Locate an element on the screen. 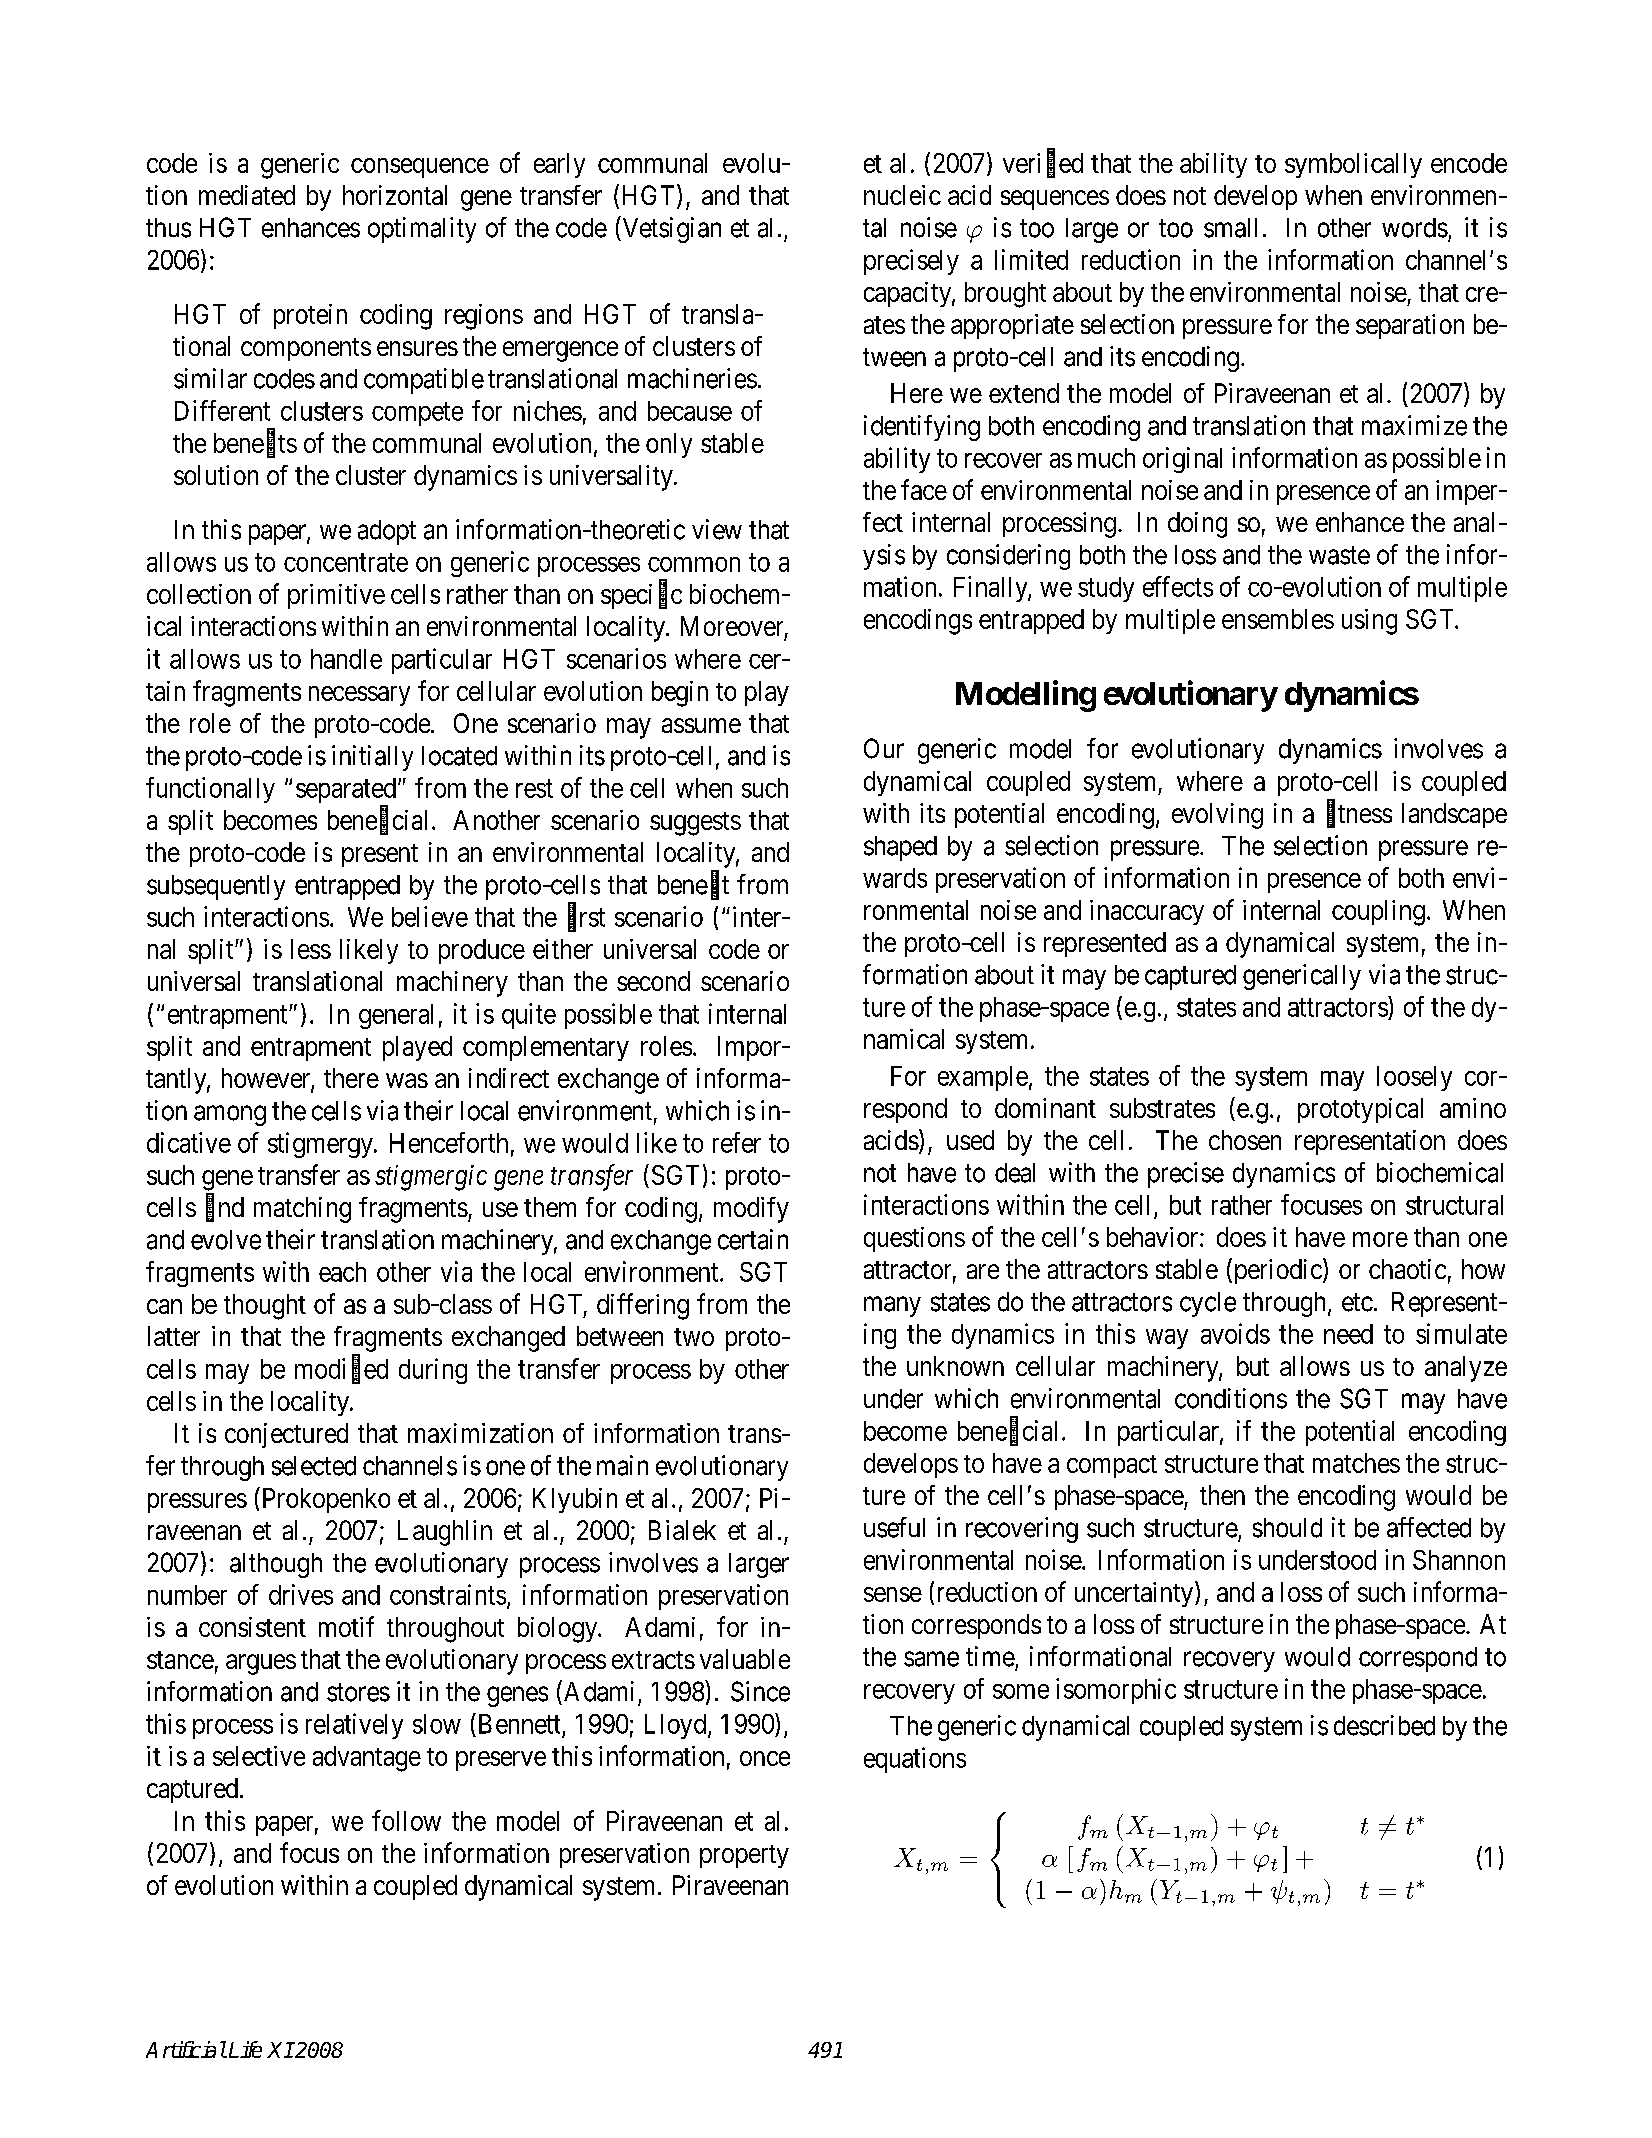 The height and width of the screenshot is (2138, 1652). handle is located at coordinates (346, 659).
